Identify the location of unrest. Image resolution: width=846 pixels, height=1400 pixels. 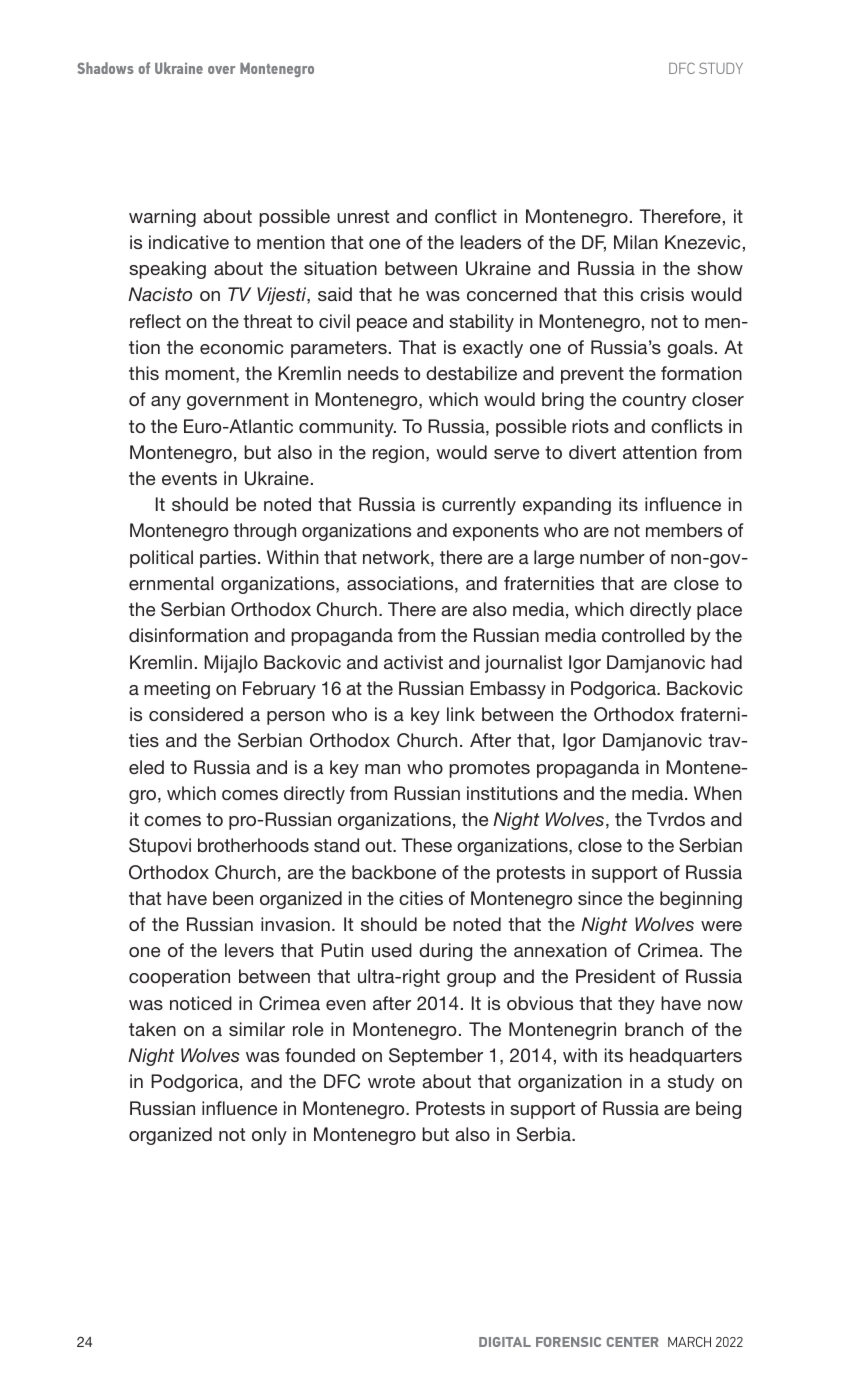
(363, 216).
